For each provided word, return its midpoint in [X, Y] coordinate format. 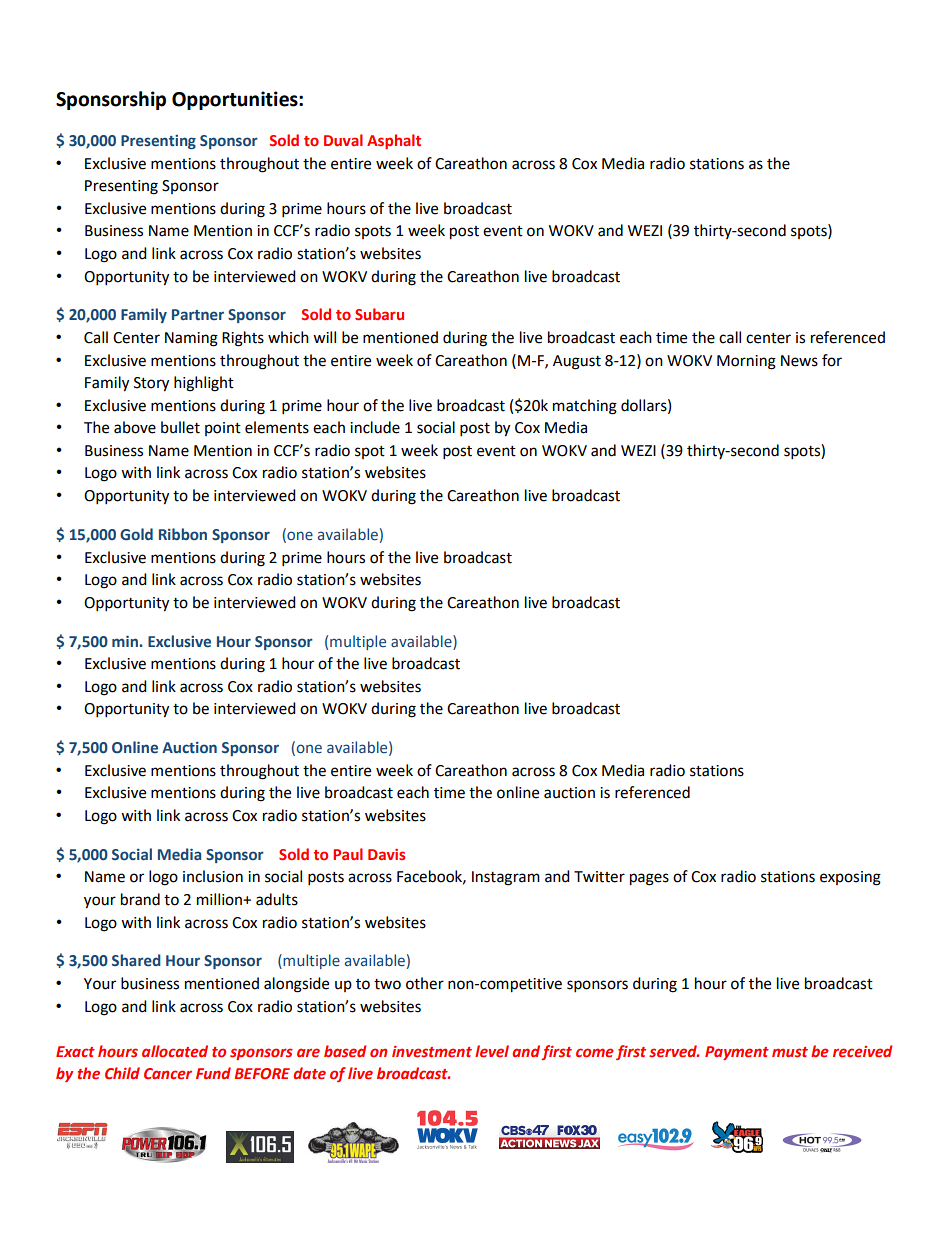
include [375, 427]
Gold [136, 534]
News [799, 361]
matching [585, 407]
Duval [343, 140]
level [492, 1051]
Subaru [379, 314]
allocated [175, 1051]
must [790, 1052]
